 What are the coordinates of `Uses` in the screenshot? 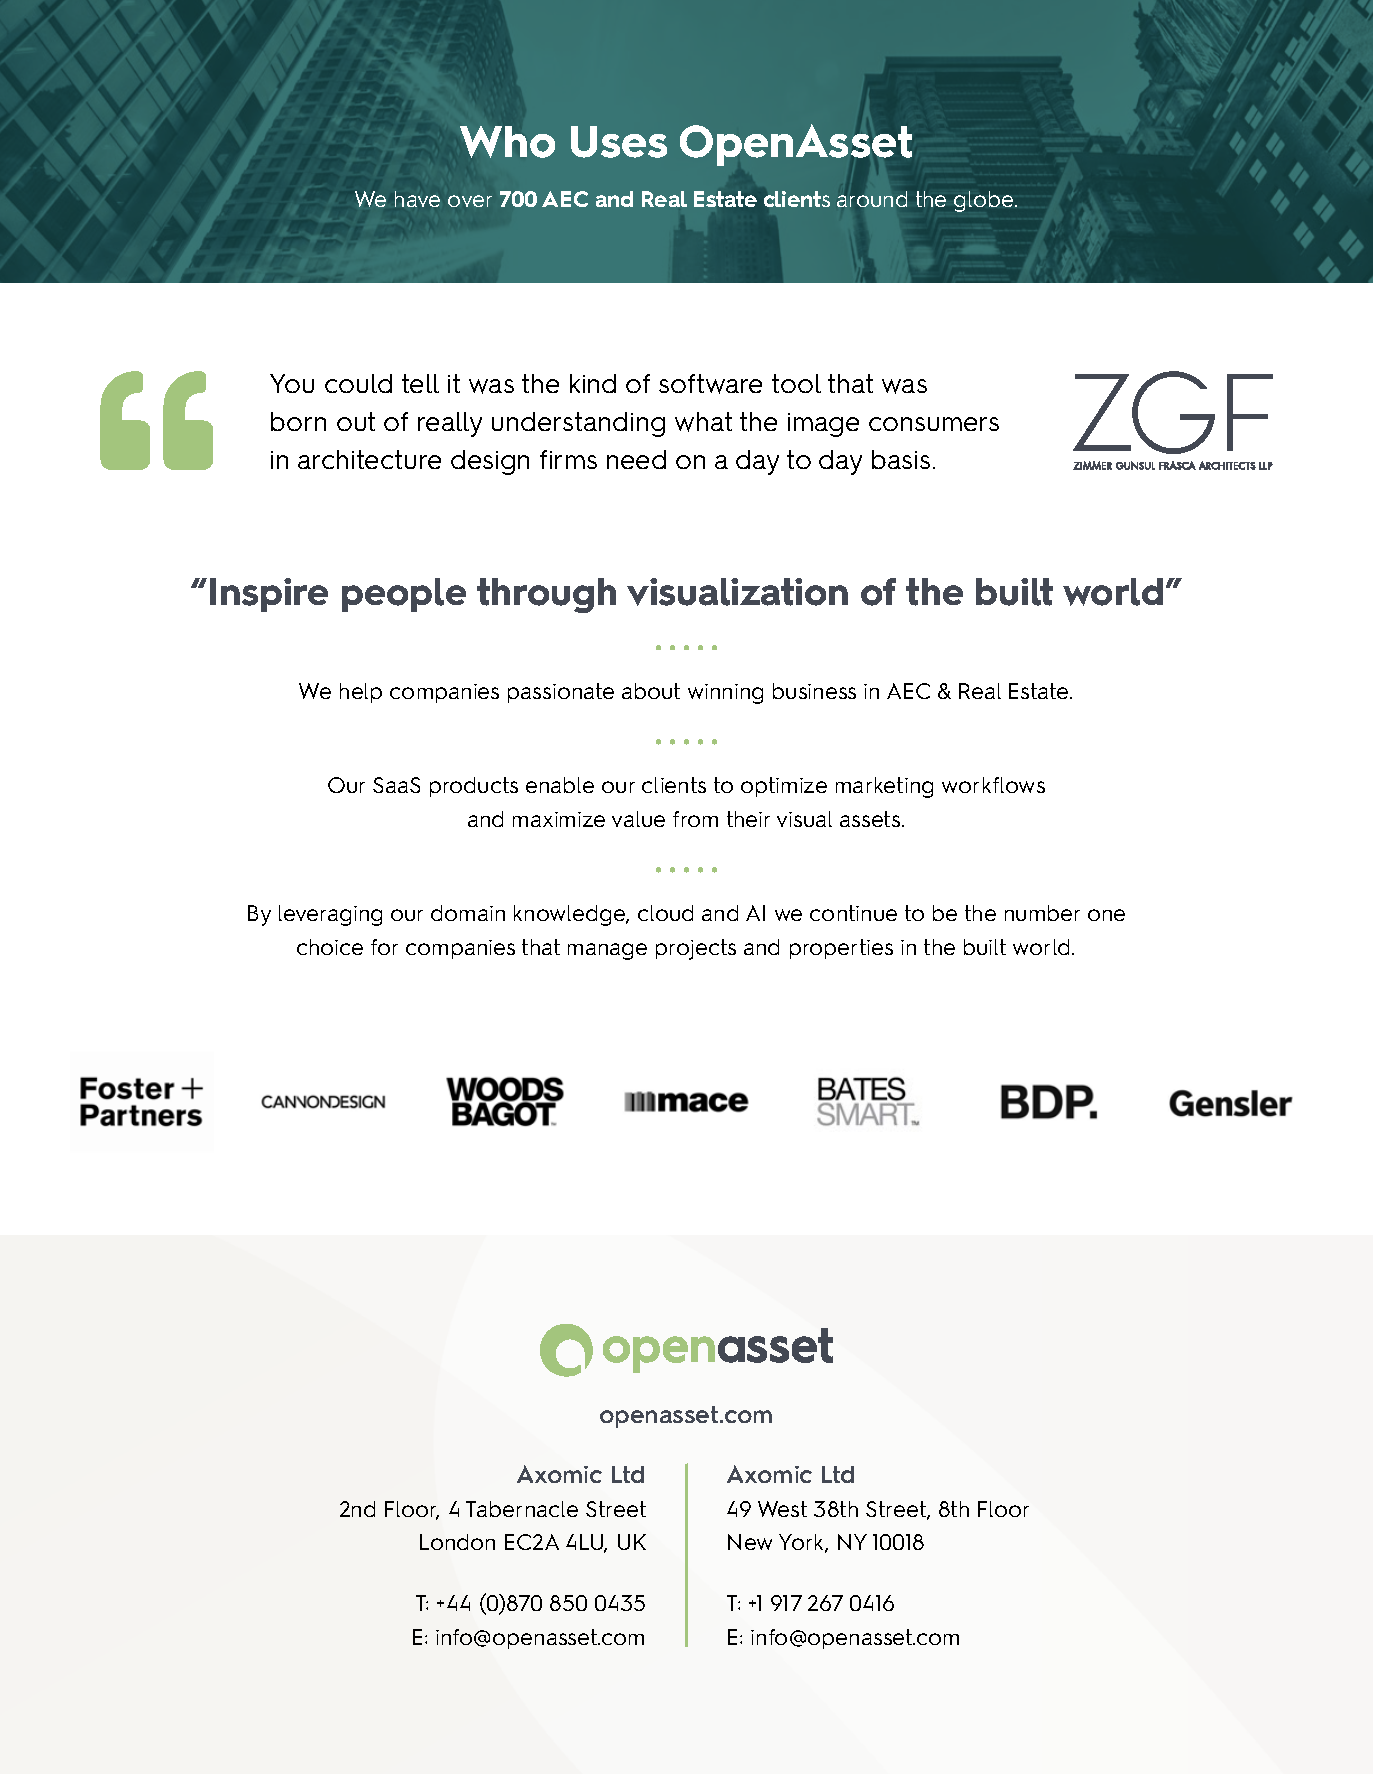 It's located at (619, 142).
